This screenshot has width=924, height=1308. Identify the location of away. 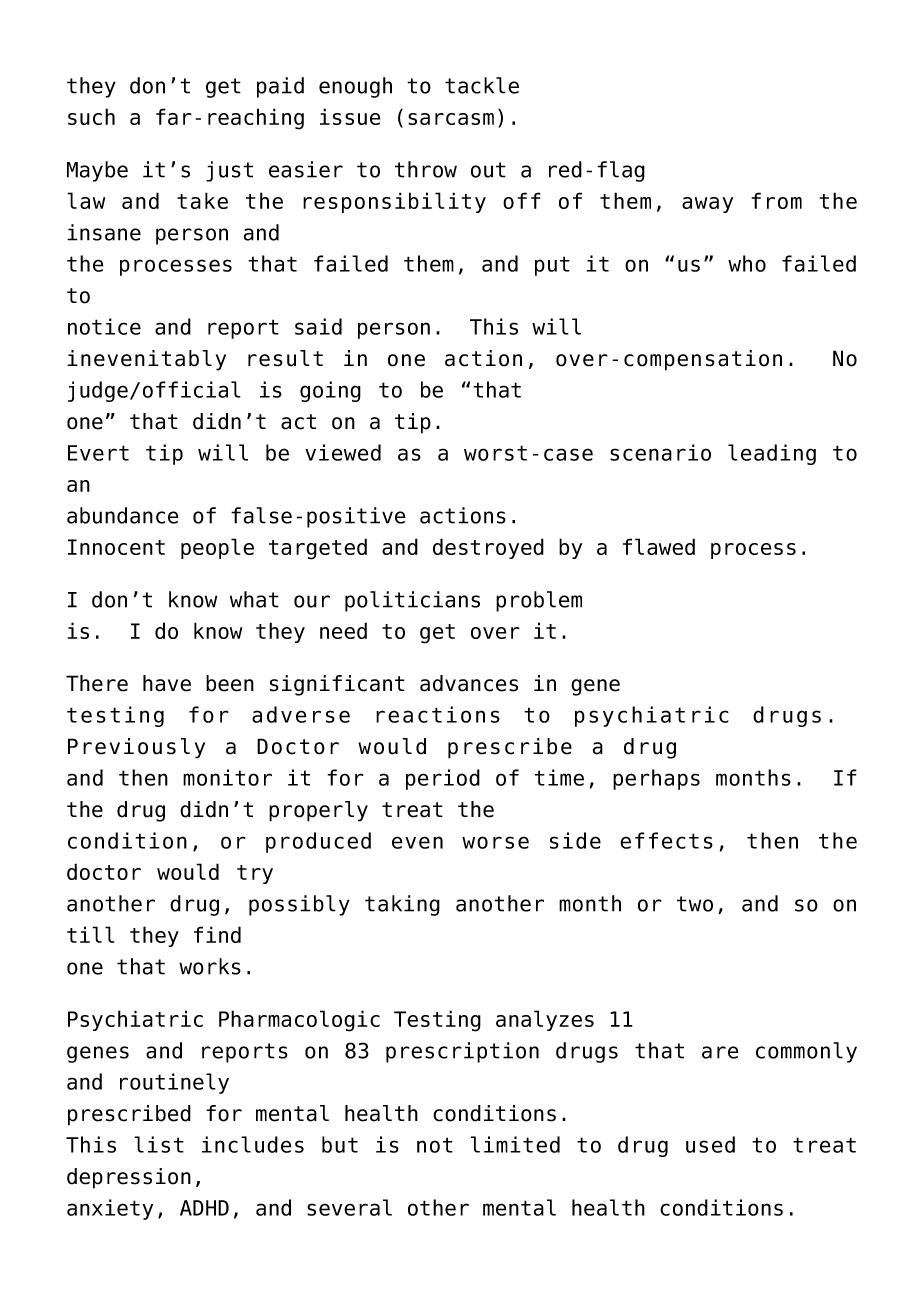
(707, 205).
